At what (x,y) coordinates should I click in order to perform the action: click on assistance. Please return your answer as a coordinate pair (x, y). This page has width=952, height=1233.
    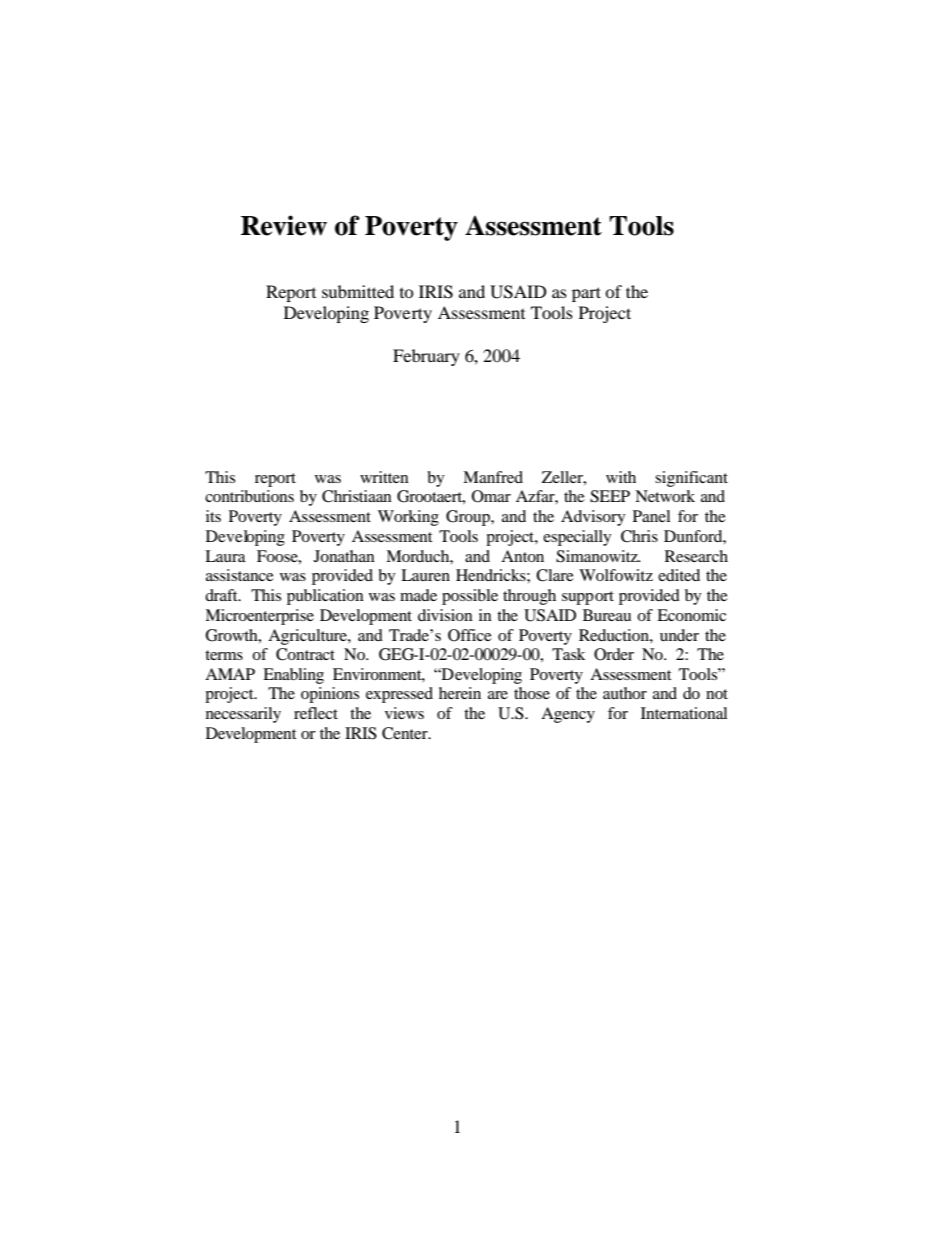
    Looking at the image, I should click on (240, 575).
